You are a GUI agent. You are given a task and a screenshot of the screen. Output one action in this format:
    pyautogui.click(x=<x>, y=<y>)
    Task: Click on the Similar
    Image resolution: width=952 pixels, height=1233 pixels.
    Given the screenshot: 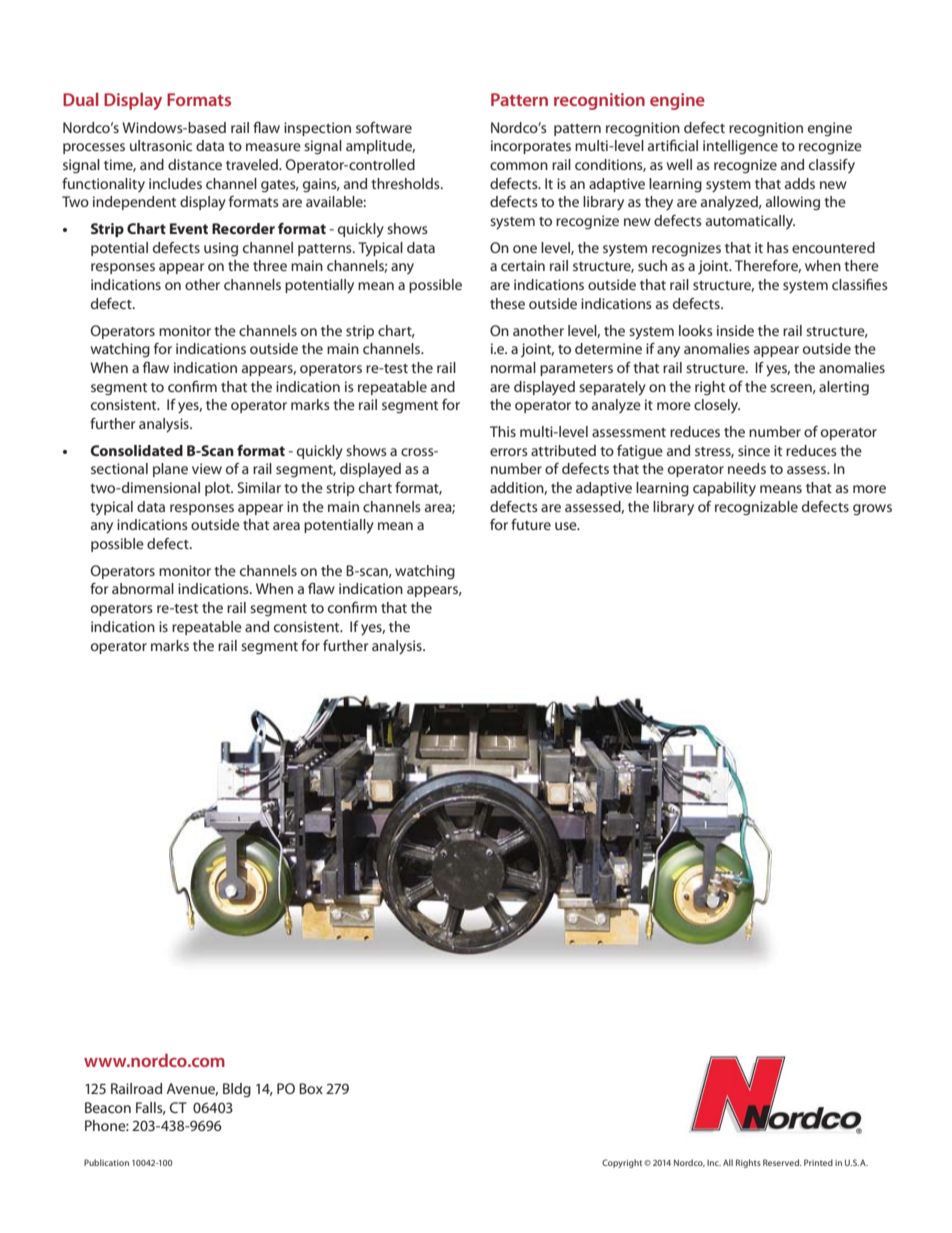 What is the action you would take?
    pyautogui.click(x=259, y=487)
